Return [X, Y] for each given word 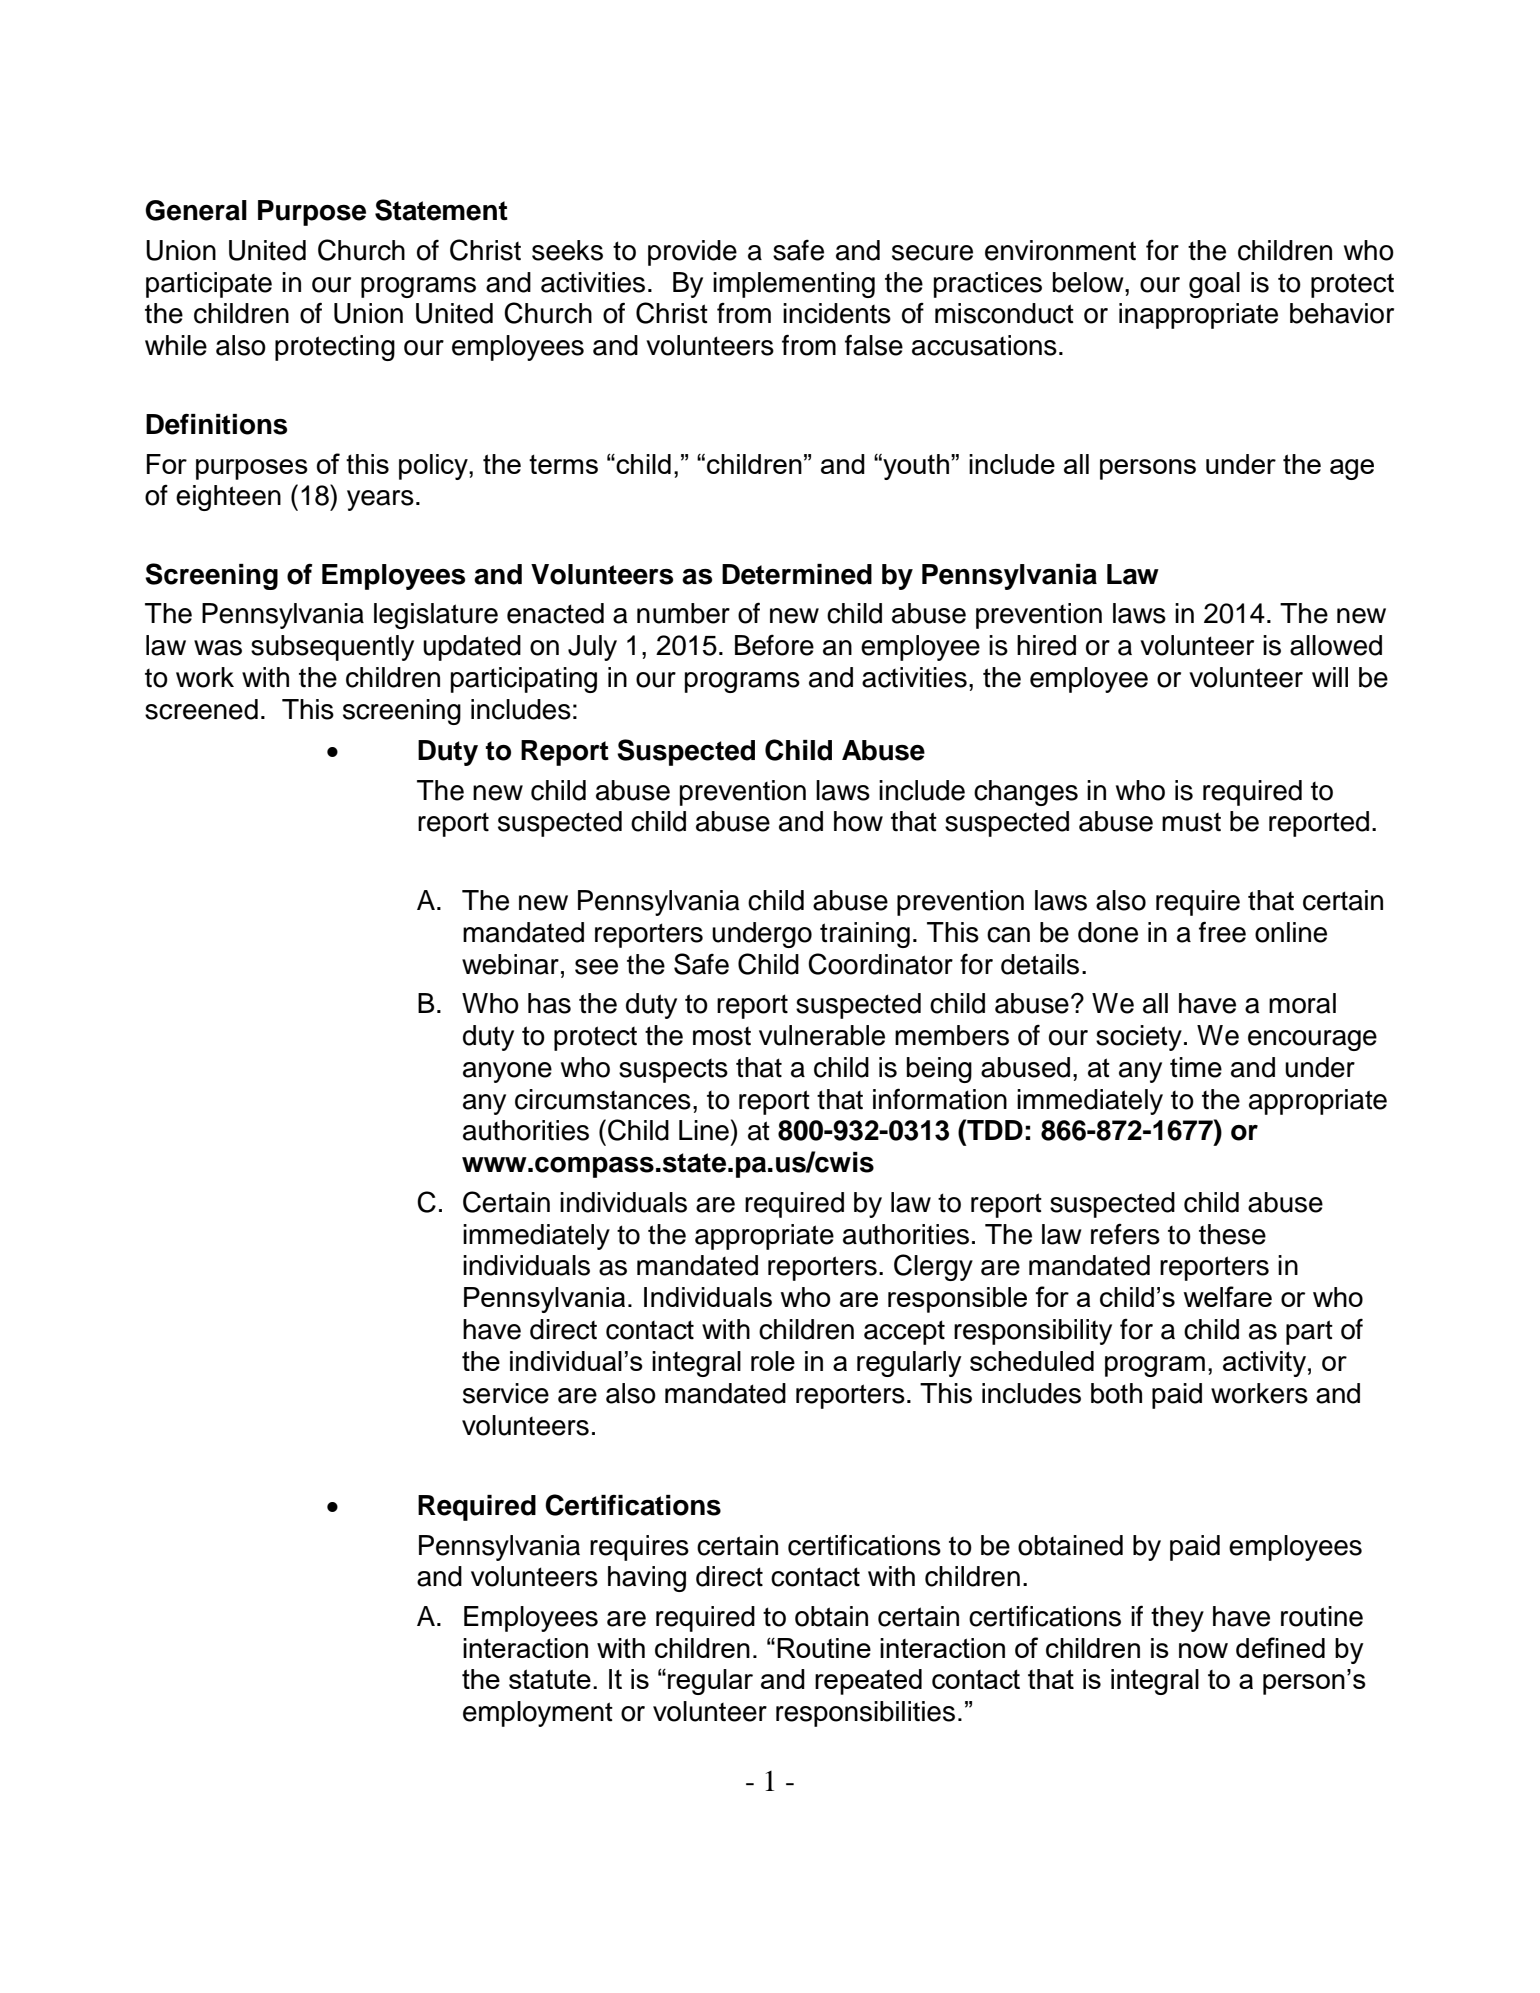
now [1203, 1650]
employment [538, 1714]
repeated [868, 1682]
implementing [794, 285]
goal [1214, 285]
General [196, 210]
